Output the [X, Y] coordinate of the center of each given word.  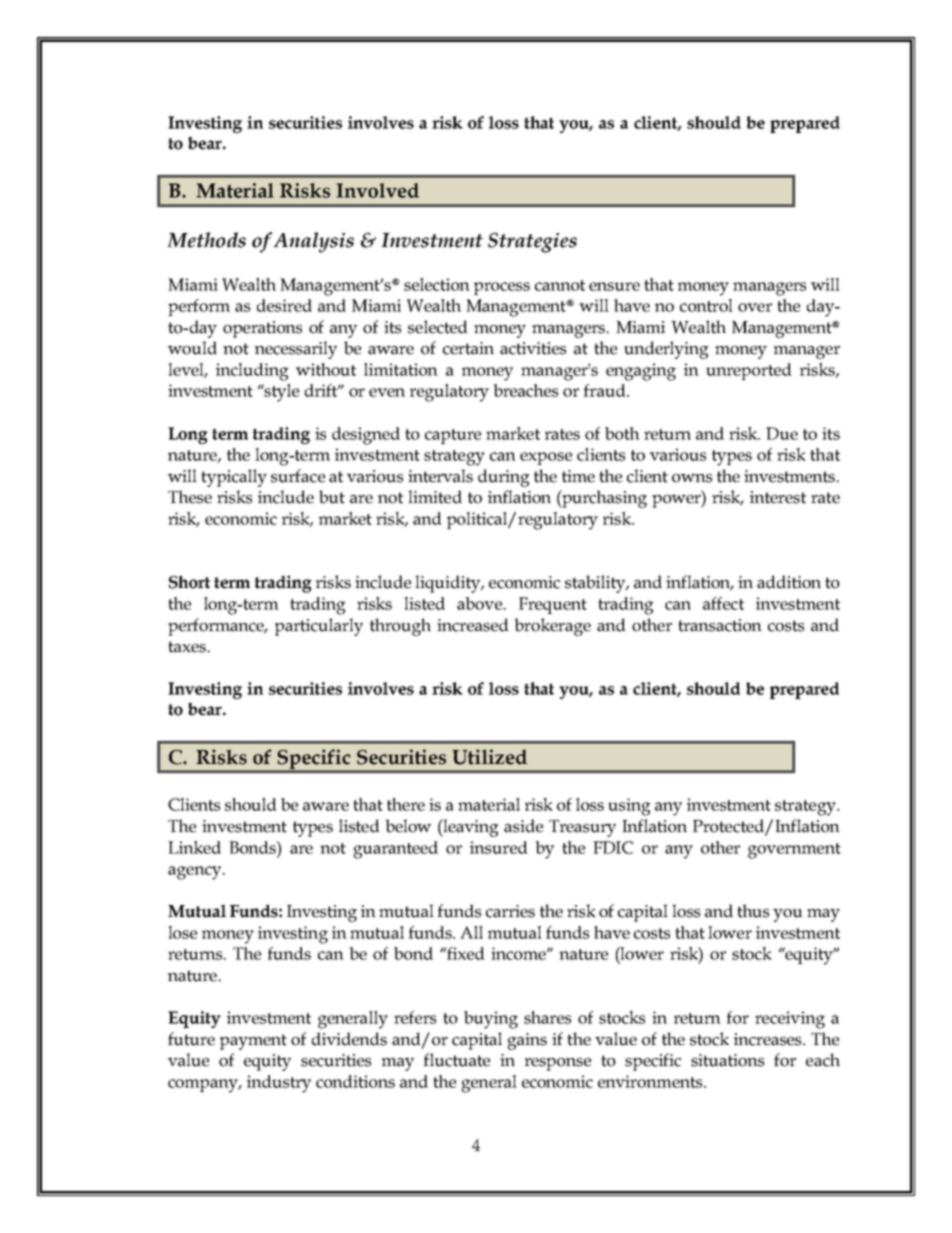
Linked [194, 847]
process [502, 288]
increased [473, 625]
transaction [720, 625]
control [706, 305]
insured [499, 847]
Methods [206, 240]
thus [753, 911]
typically [234, 478]
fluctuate [456, 1060]
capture [453, 436]
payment [253, 1042]
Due [782, 433]
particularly [319, 627]
